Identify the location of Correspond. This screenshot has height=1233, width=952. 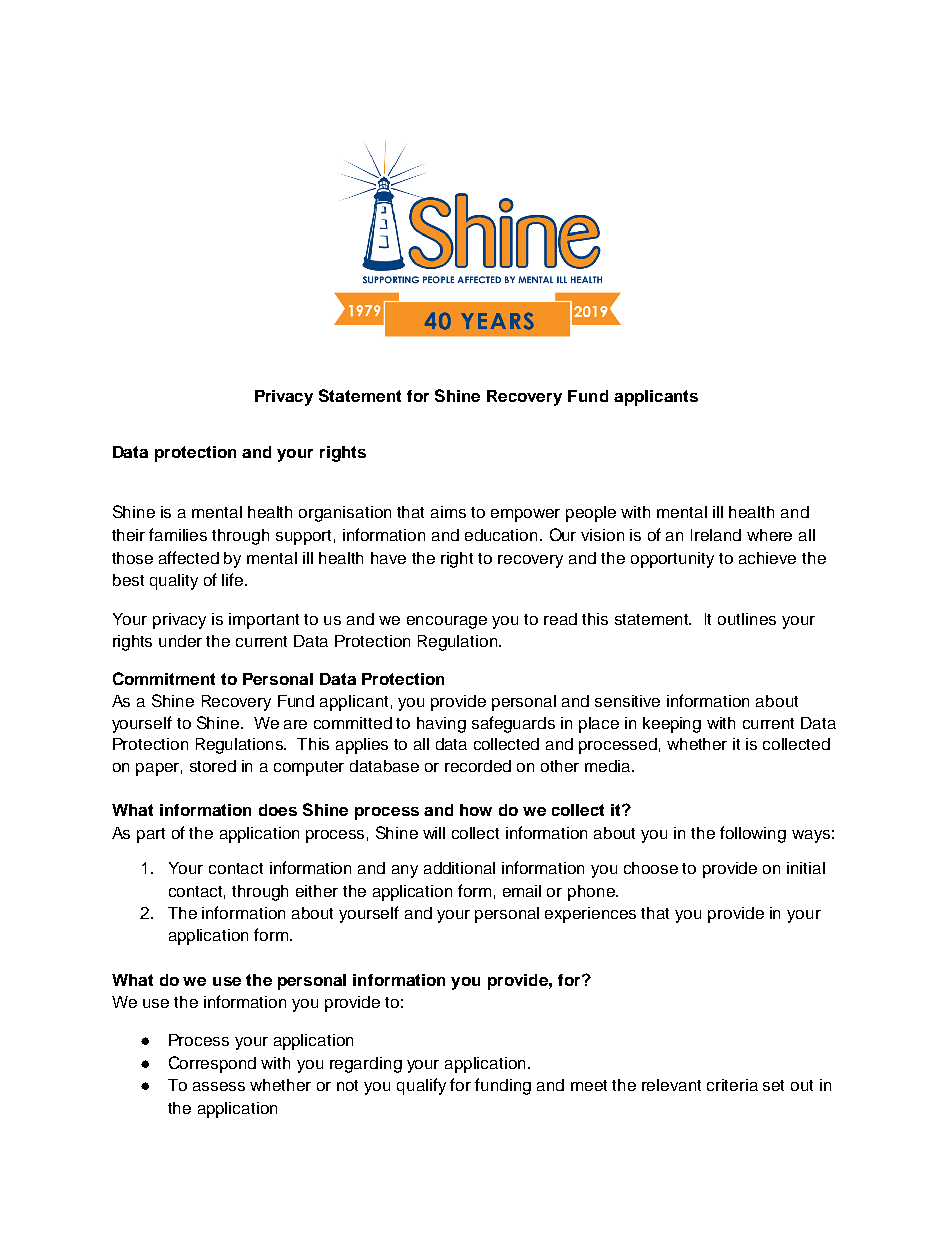
(212, 1064).
